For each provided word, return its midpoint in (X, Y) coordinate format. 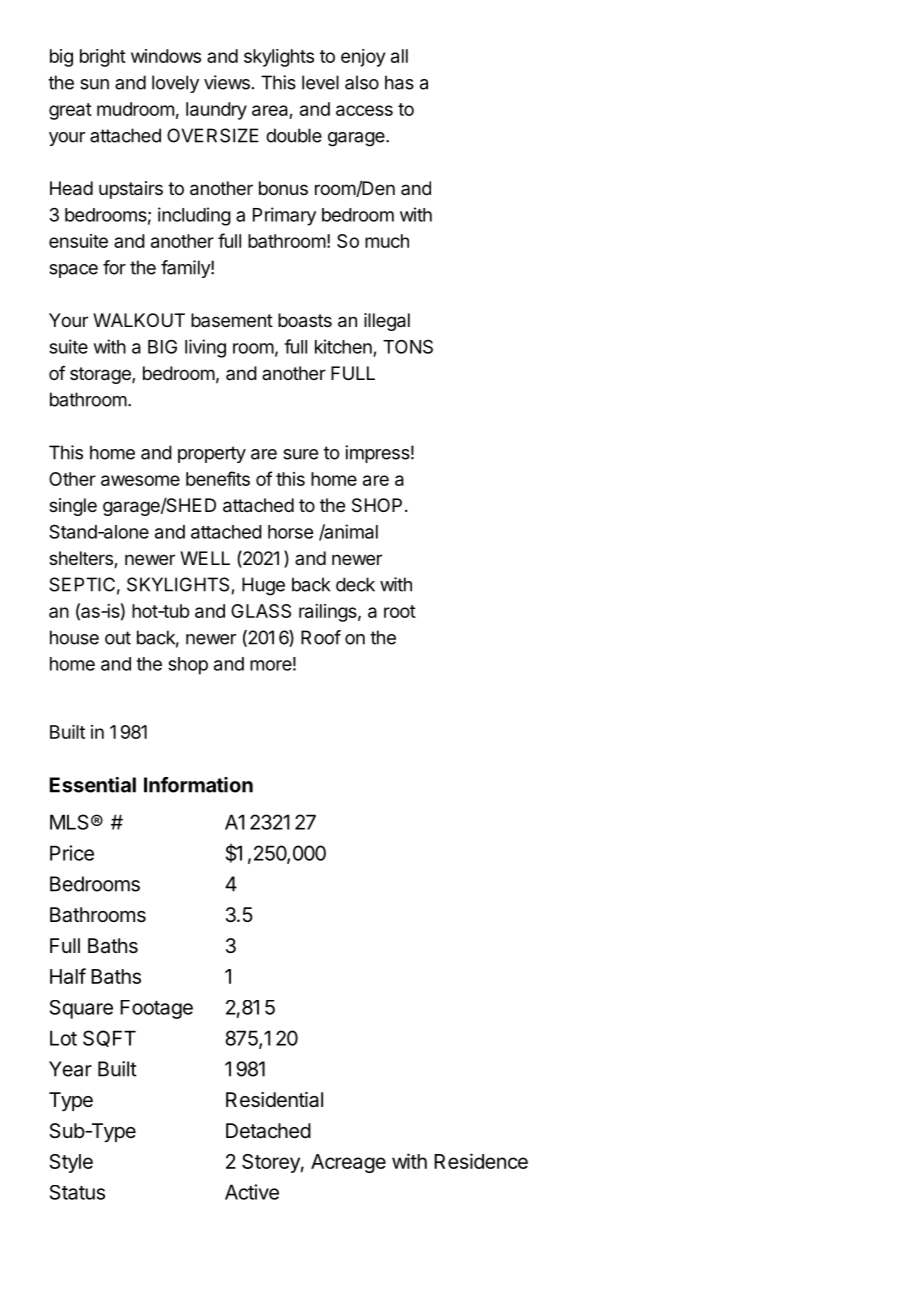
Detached (268, 1131)
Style (71, 1163)
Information (198, 785)
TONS (408, 346)
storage (101, 375)
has (399, 82)
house (74, 637)
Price (72, 853)
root (400, 611)
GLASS (261, 611)
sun (94, 84)
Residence (481, 1161)
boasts (305, 320)
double (294, 135)
